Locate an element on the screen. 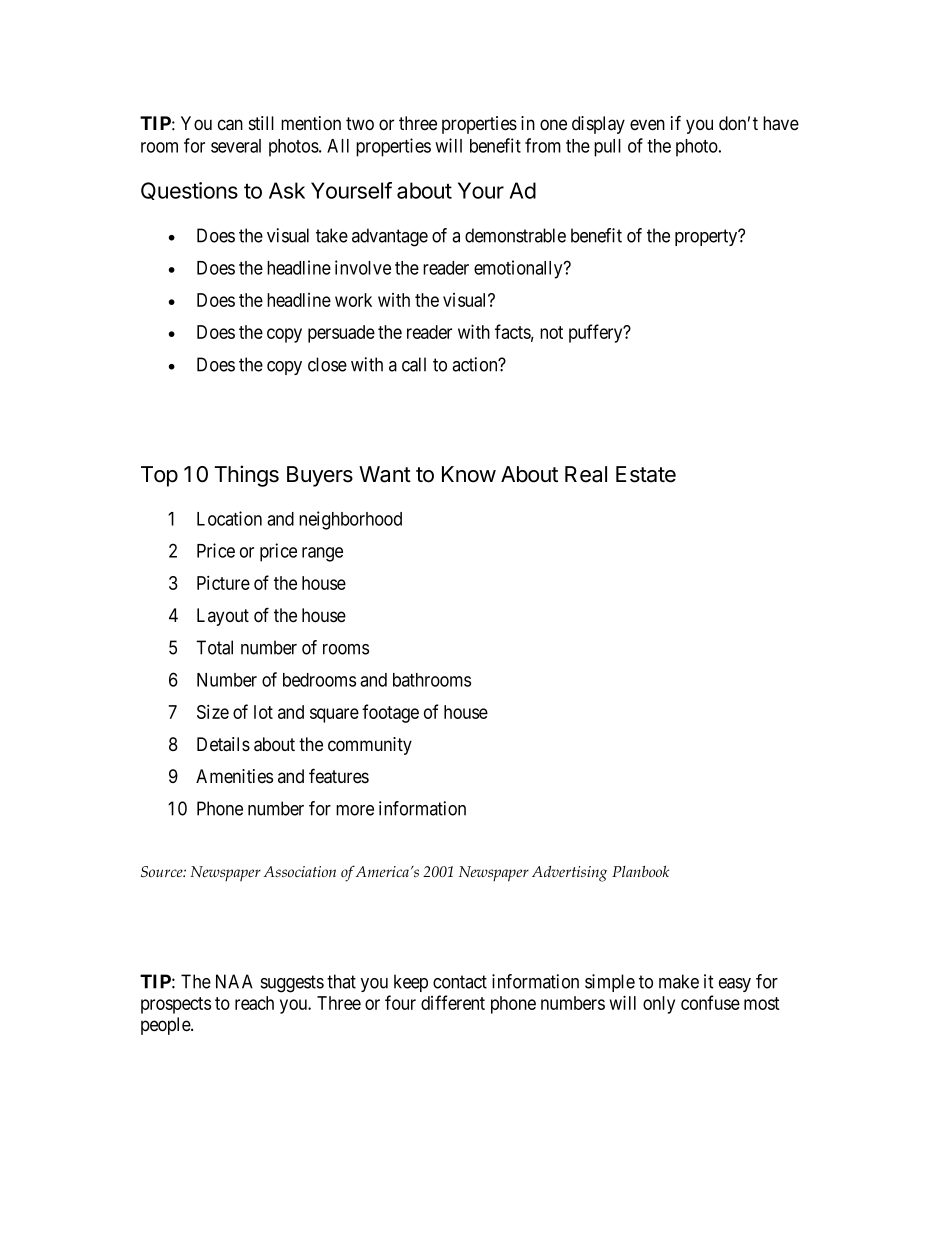 This screenshot has height=1233, width=952. community is located at coordinates (370, 746).
